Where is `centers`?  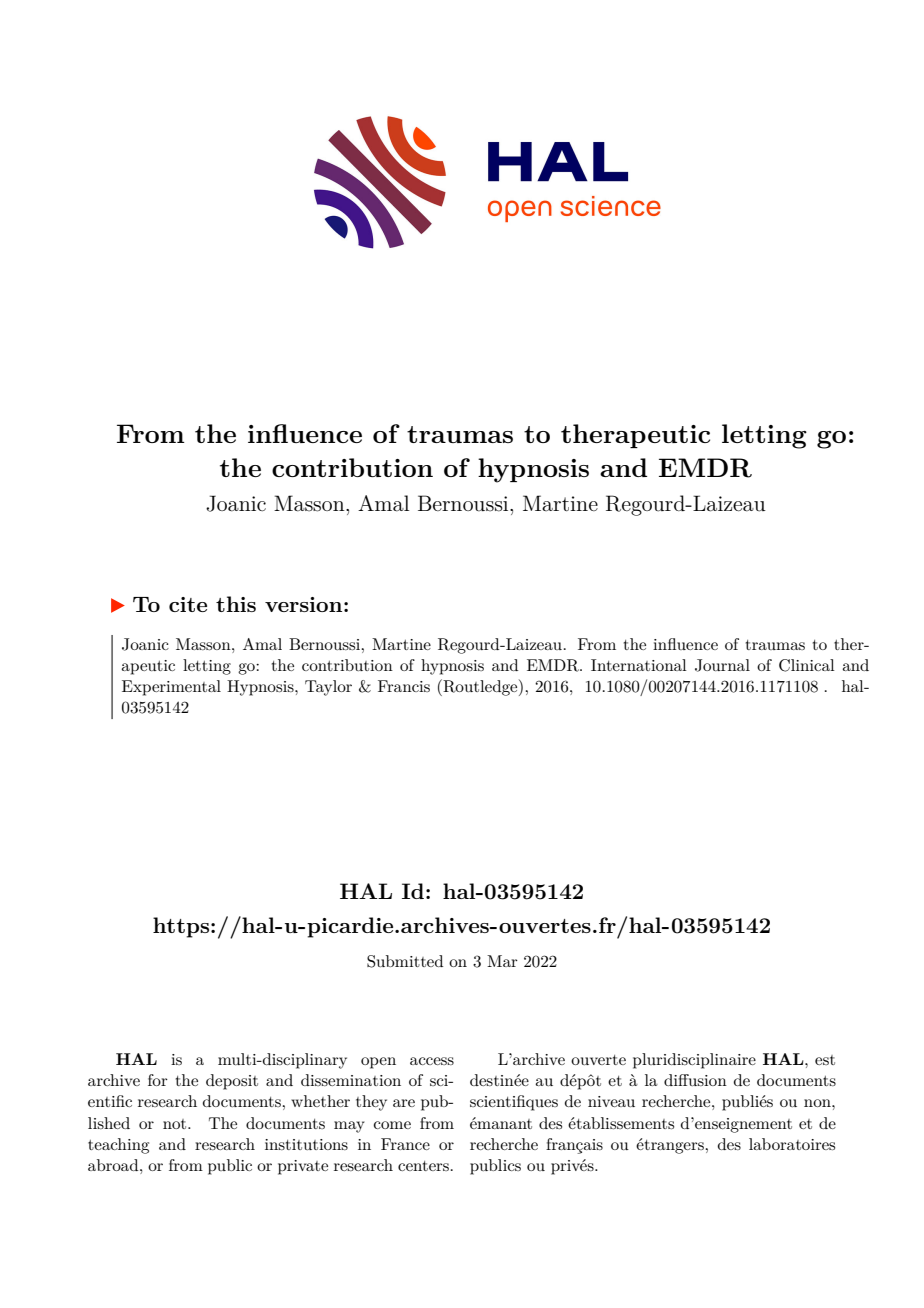
centers is located at coordinates (423, 1166).
